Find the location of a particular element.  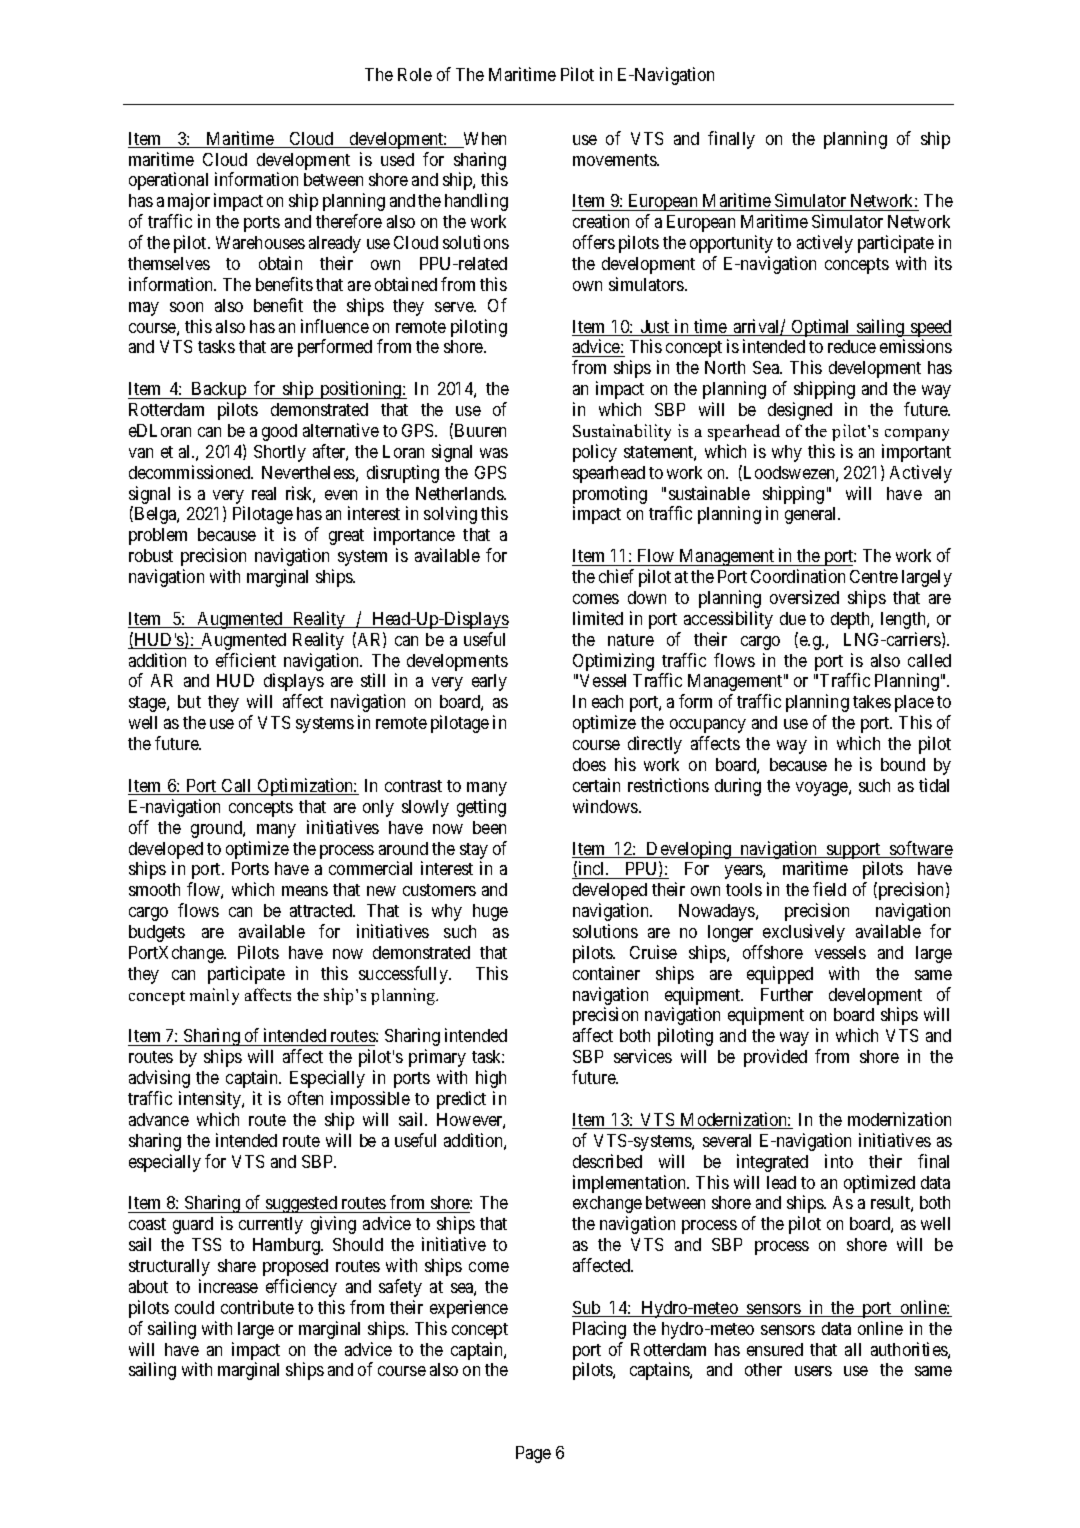

Further is located at coordinates (787, 994).
